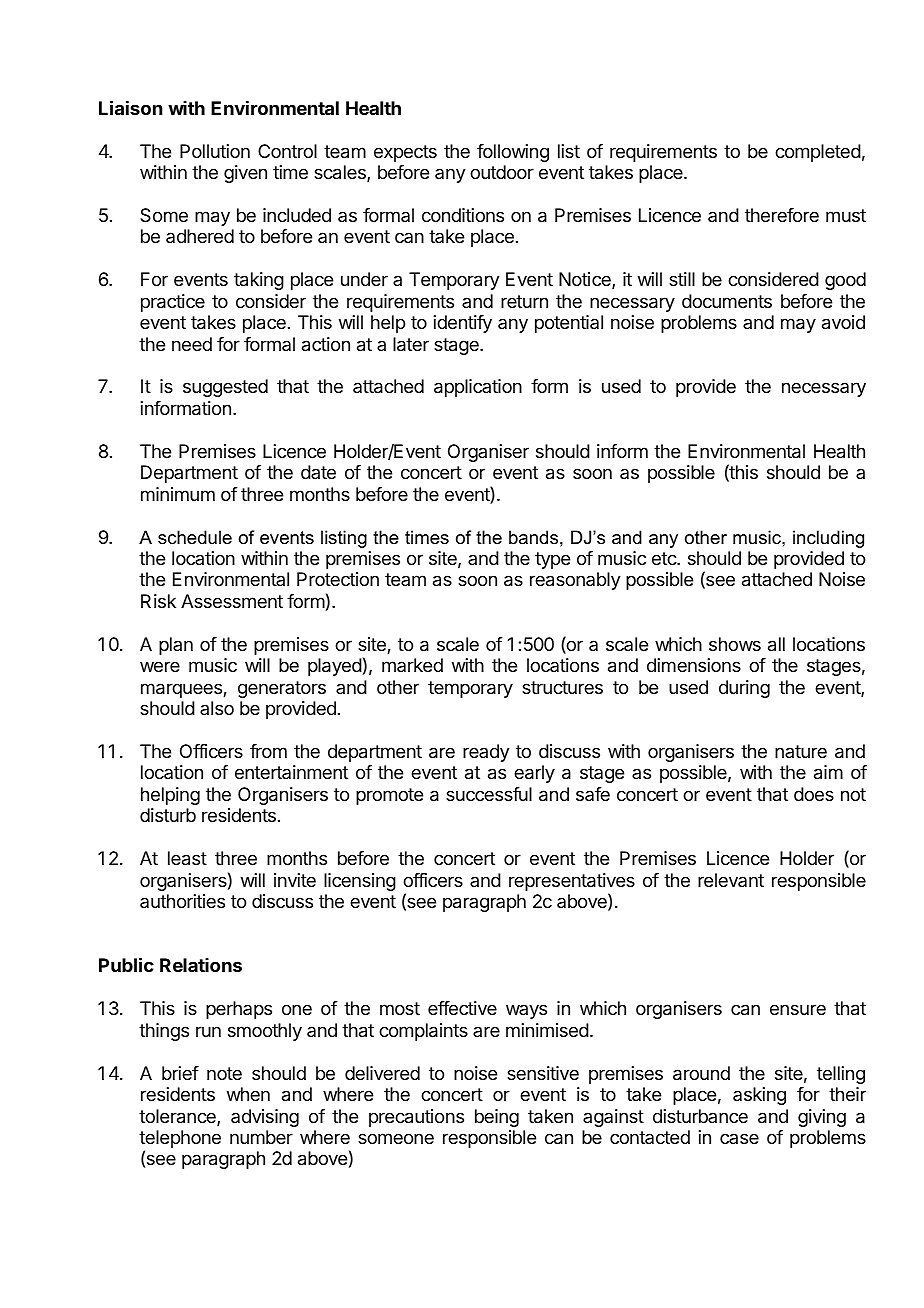  What do you see at coordinates (759, 1096) in the document?
I see `asking` at bounding box center [759, 1096].
